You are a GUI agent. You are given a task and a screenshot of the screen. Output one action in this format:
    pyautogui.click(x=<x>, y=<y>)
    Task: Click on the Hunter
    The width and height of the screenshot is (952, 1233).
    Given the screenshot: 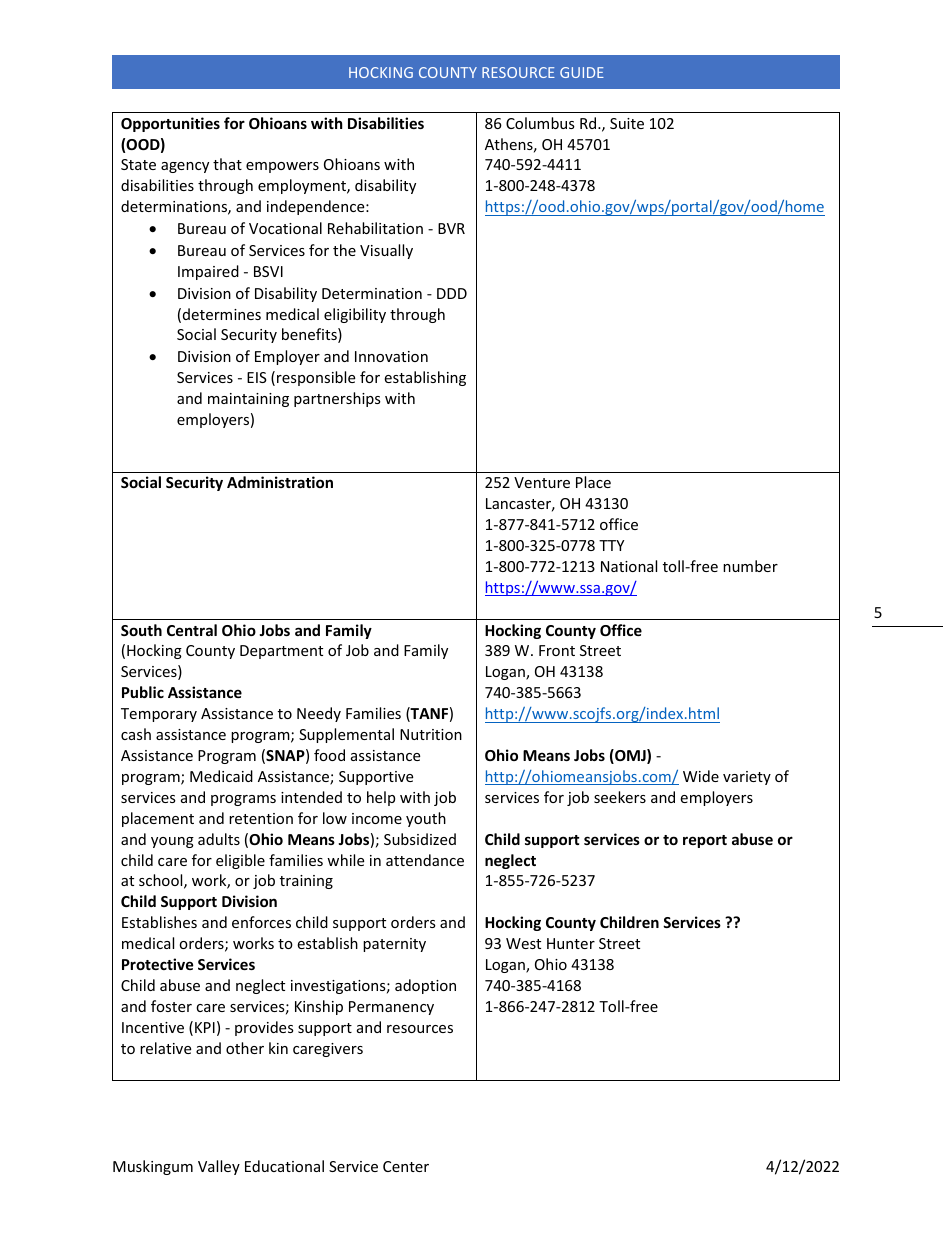 What is the action you would take?
    pyautogui.click(x=571, y=943)
